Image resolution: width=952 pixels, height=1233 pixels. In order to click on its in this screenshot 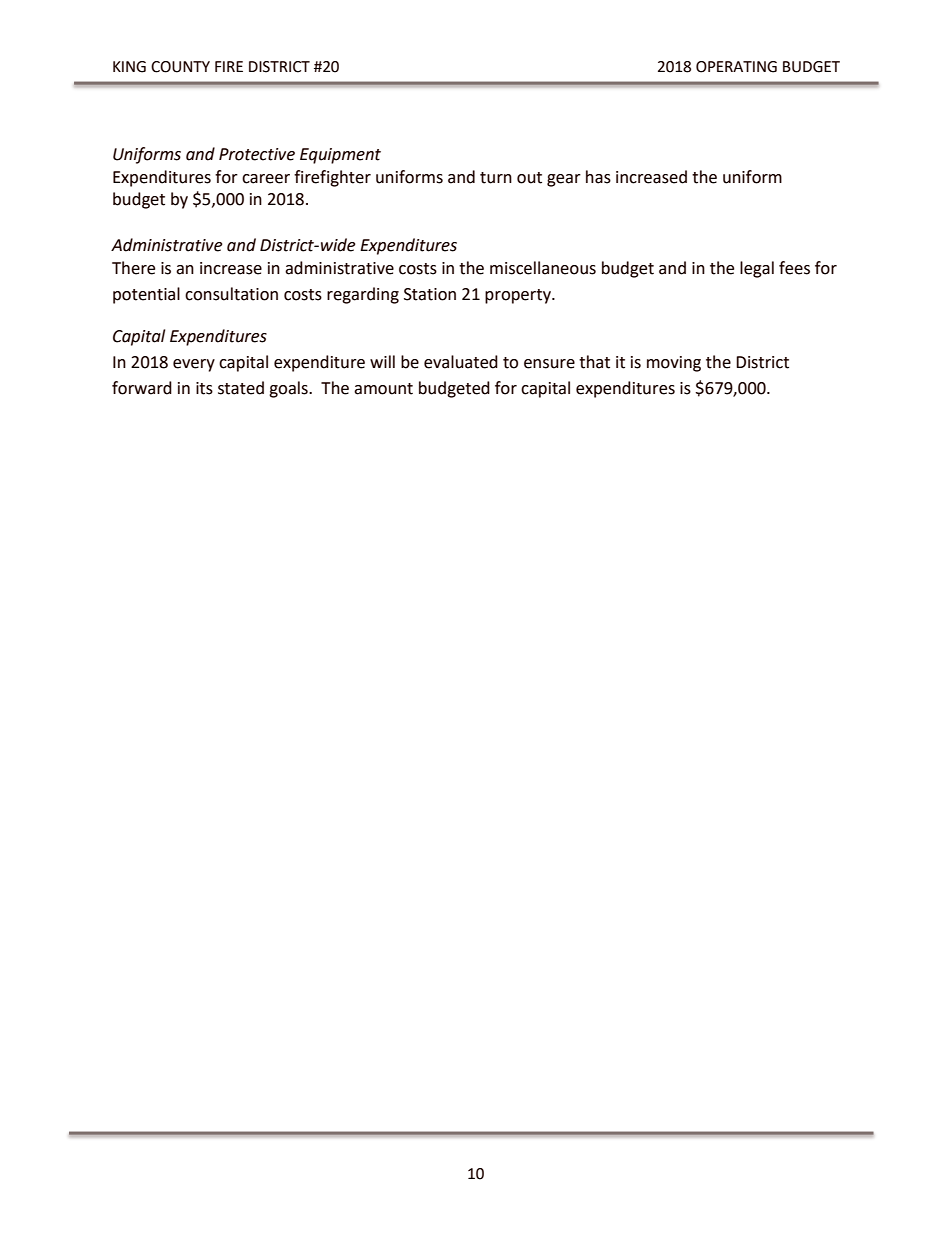, I will do `click(204, 388)`.
